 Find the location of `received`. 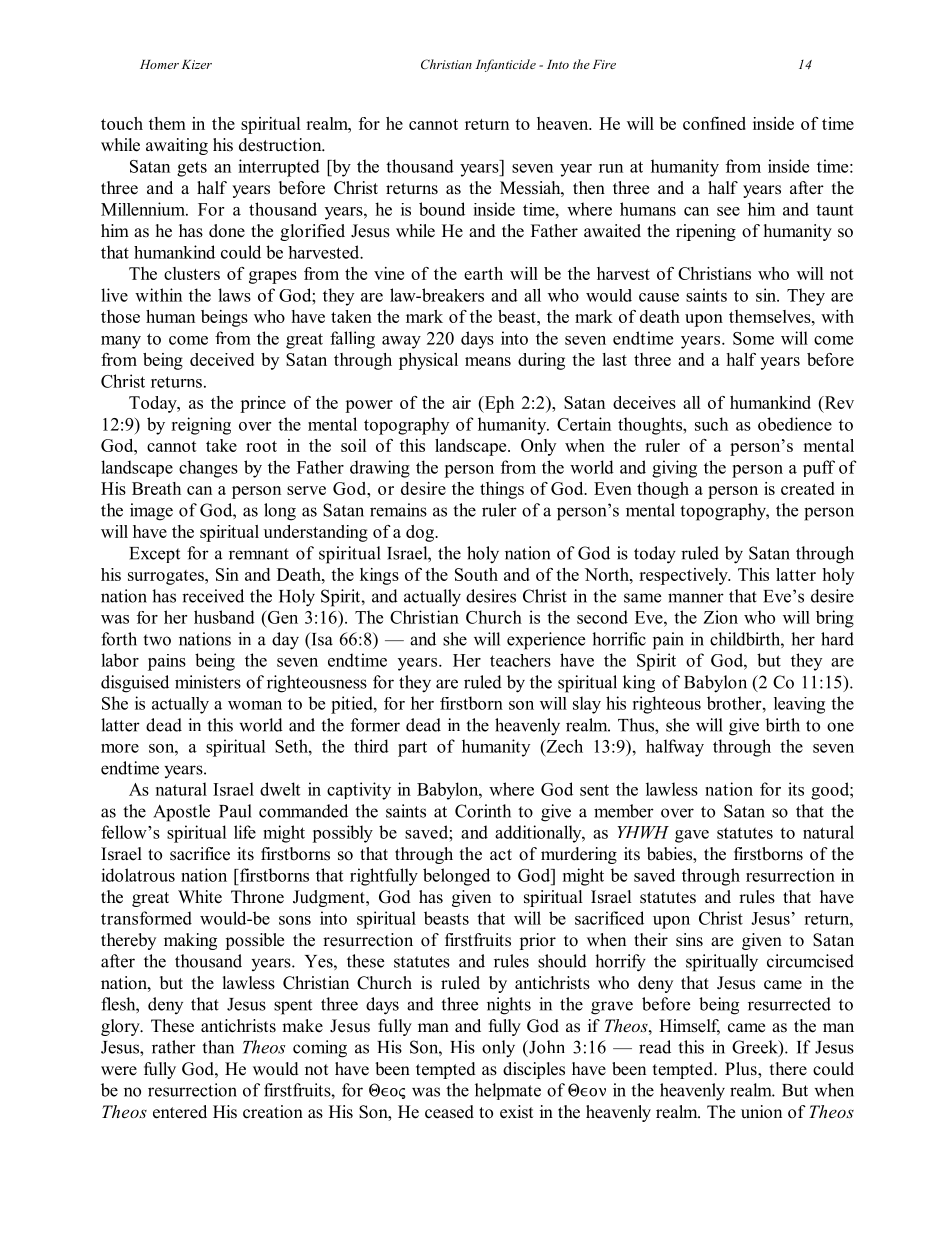

received is located at coordinates (213, 596).
